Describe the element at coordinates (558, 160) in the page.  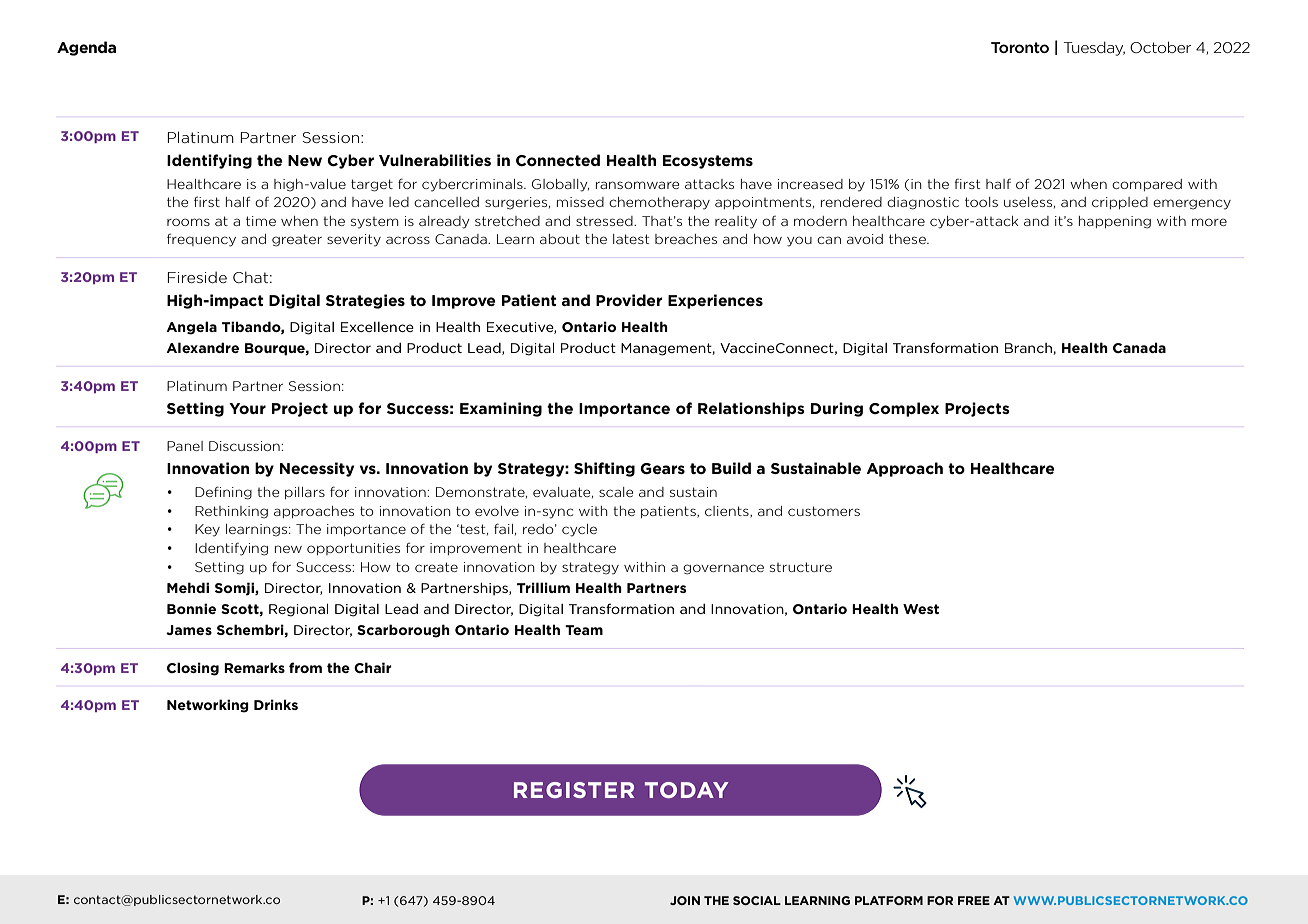
I see `Connected` at that location.
